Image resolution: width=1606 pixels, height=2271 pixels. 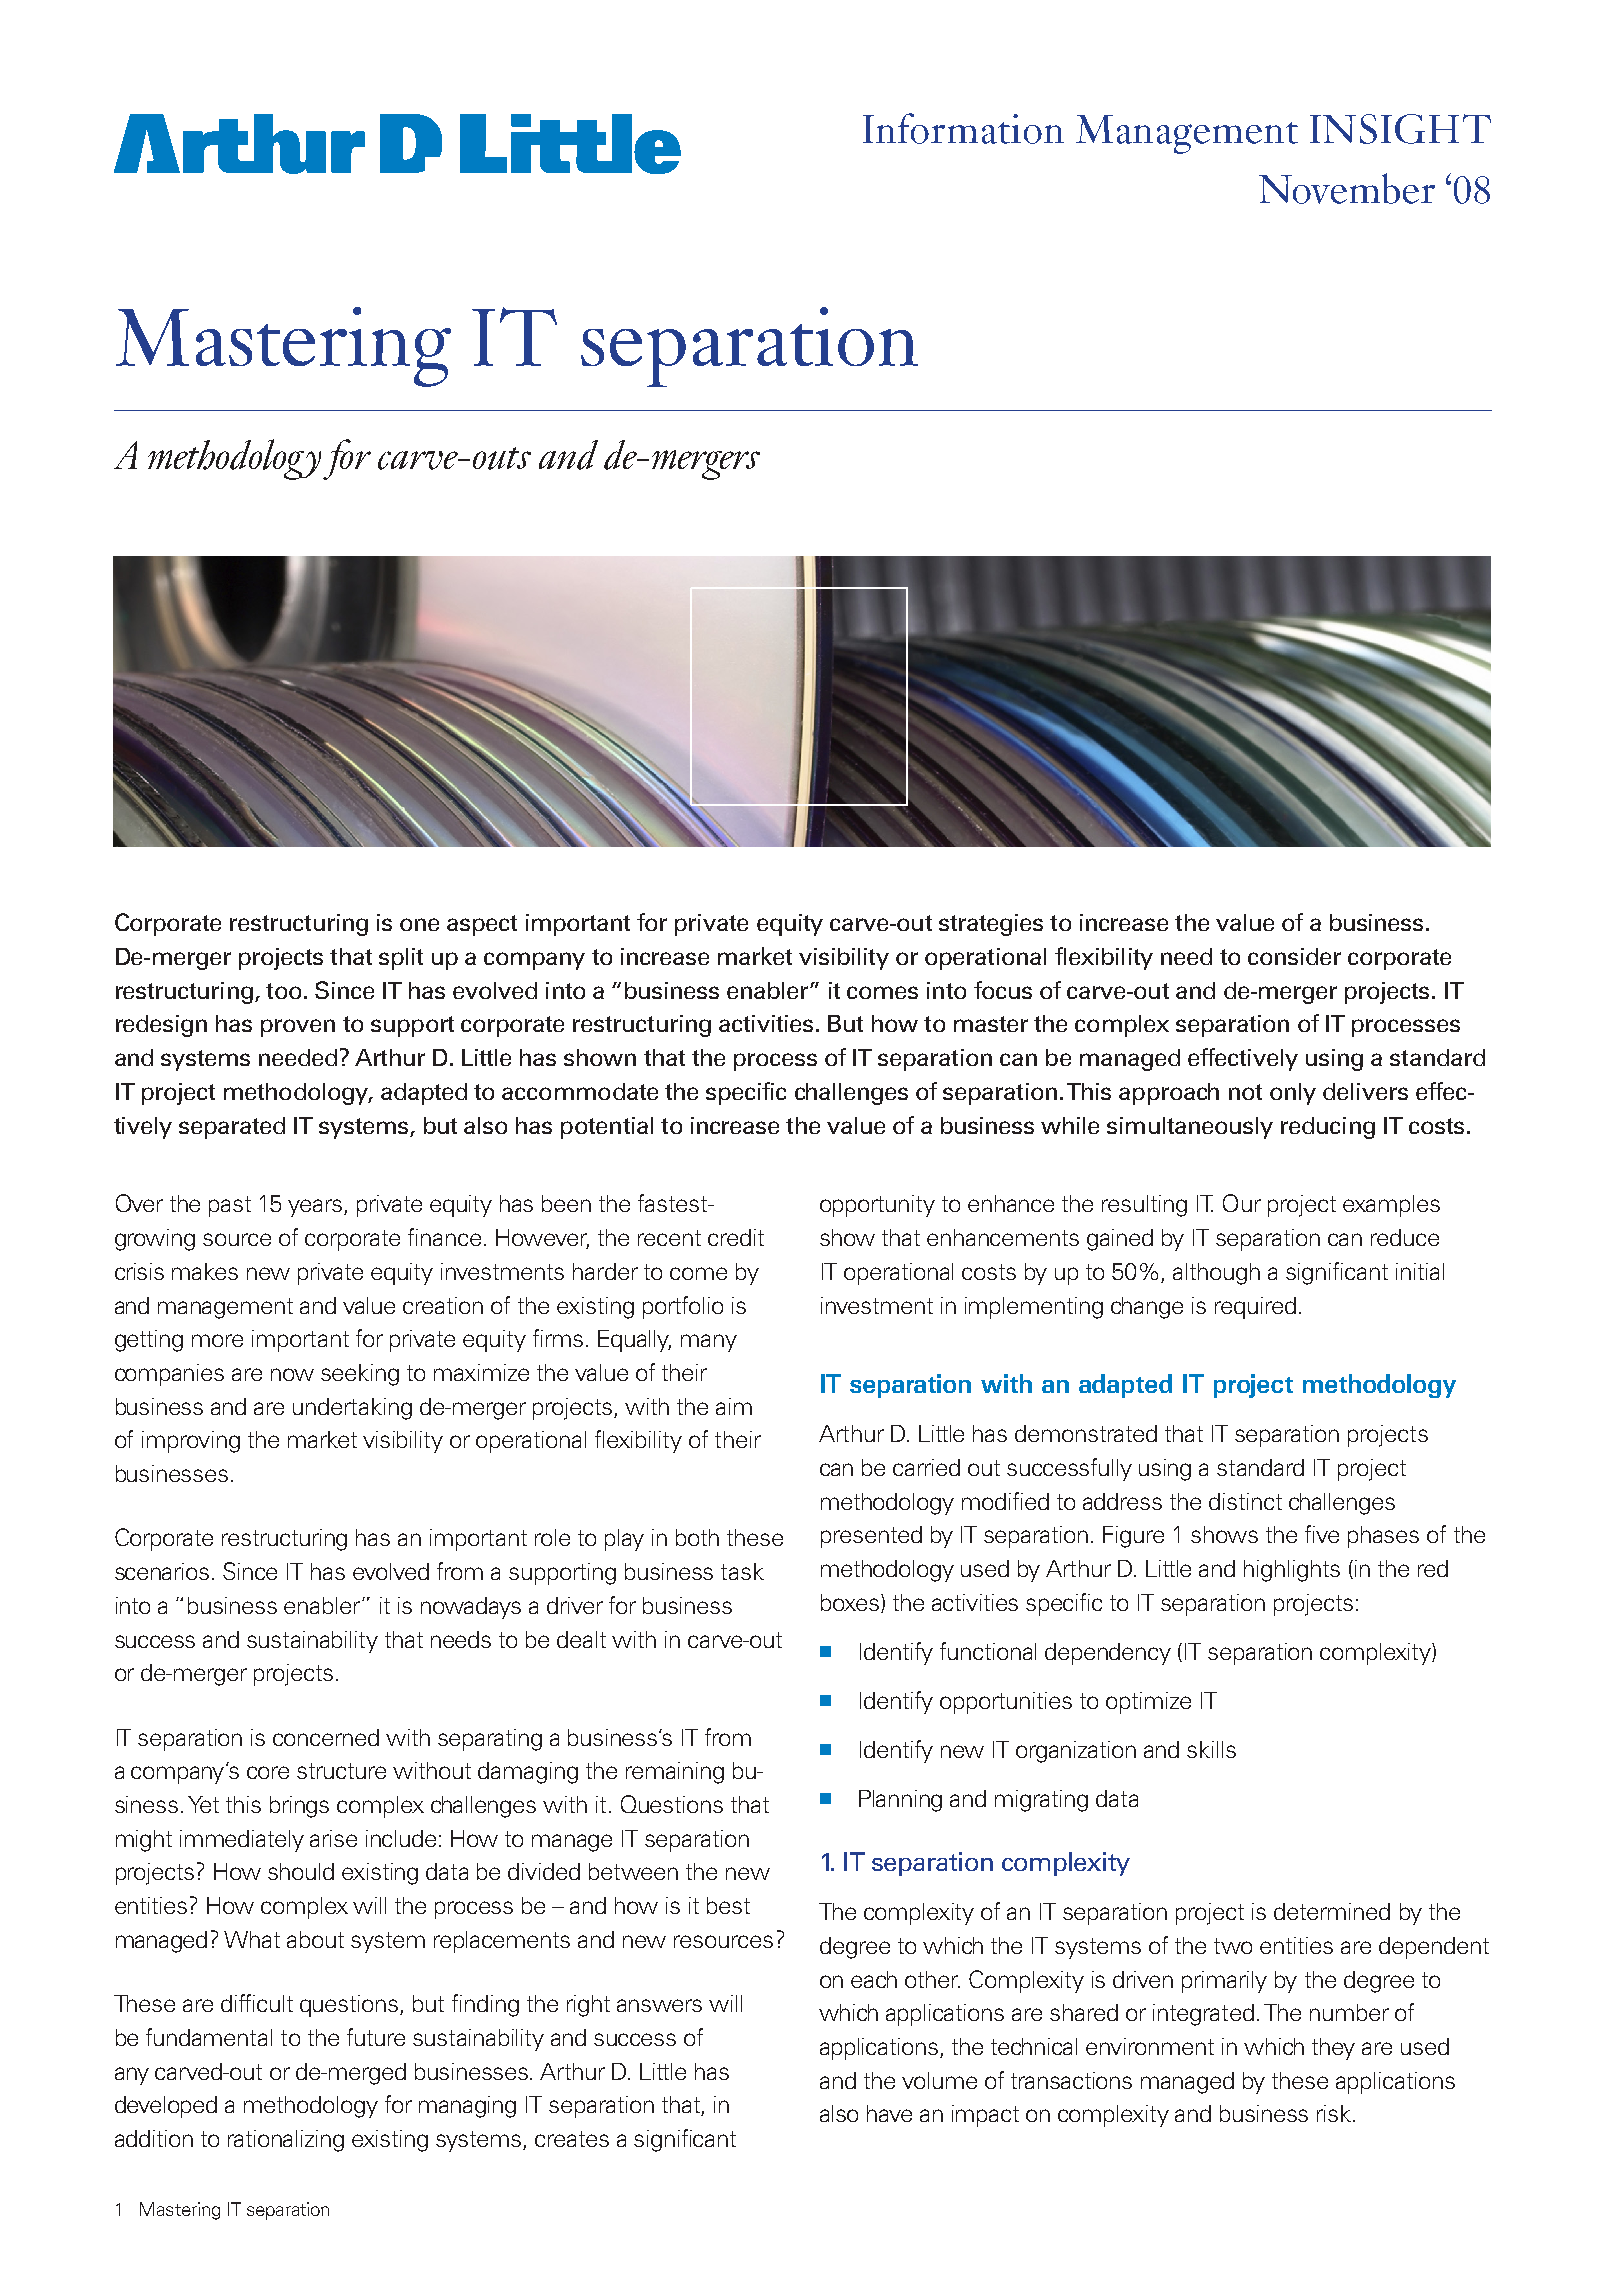 I want to click on strategies, so click(x=991, y=925).
